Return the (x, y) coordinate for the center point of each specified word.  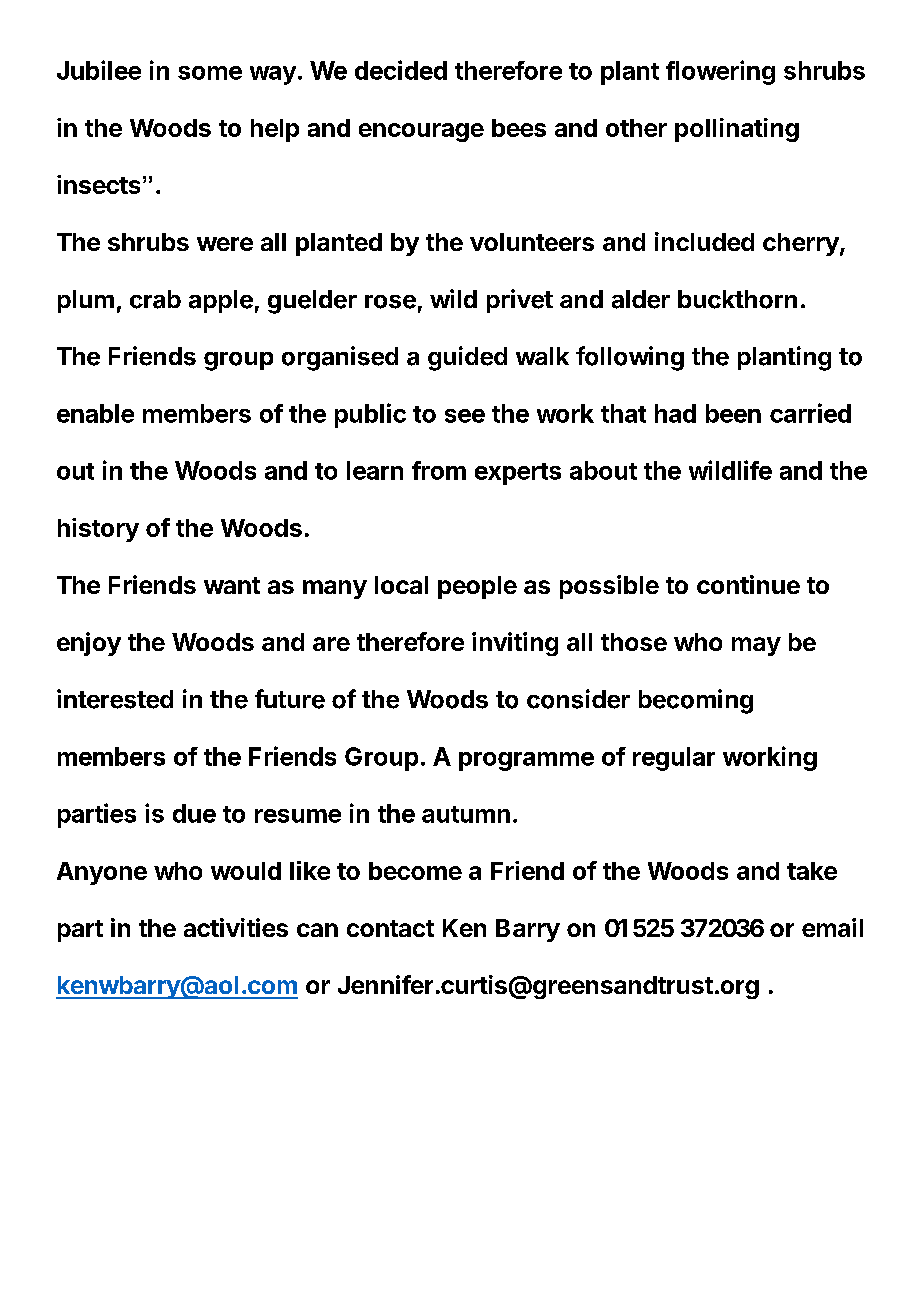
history (98, 530)
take (812, 871)
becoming (696, 701)
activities (236, 927)
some (210, 73)
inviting (515, 644)
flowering (720, 72)
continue (748, 584)
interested (115, 699)
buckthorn (737, 299)
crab (155, 299)
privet (520, 301)
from (439, 470)
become (415, 871)
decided (401, 70)
